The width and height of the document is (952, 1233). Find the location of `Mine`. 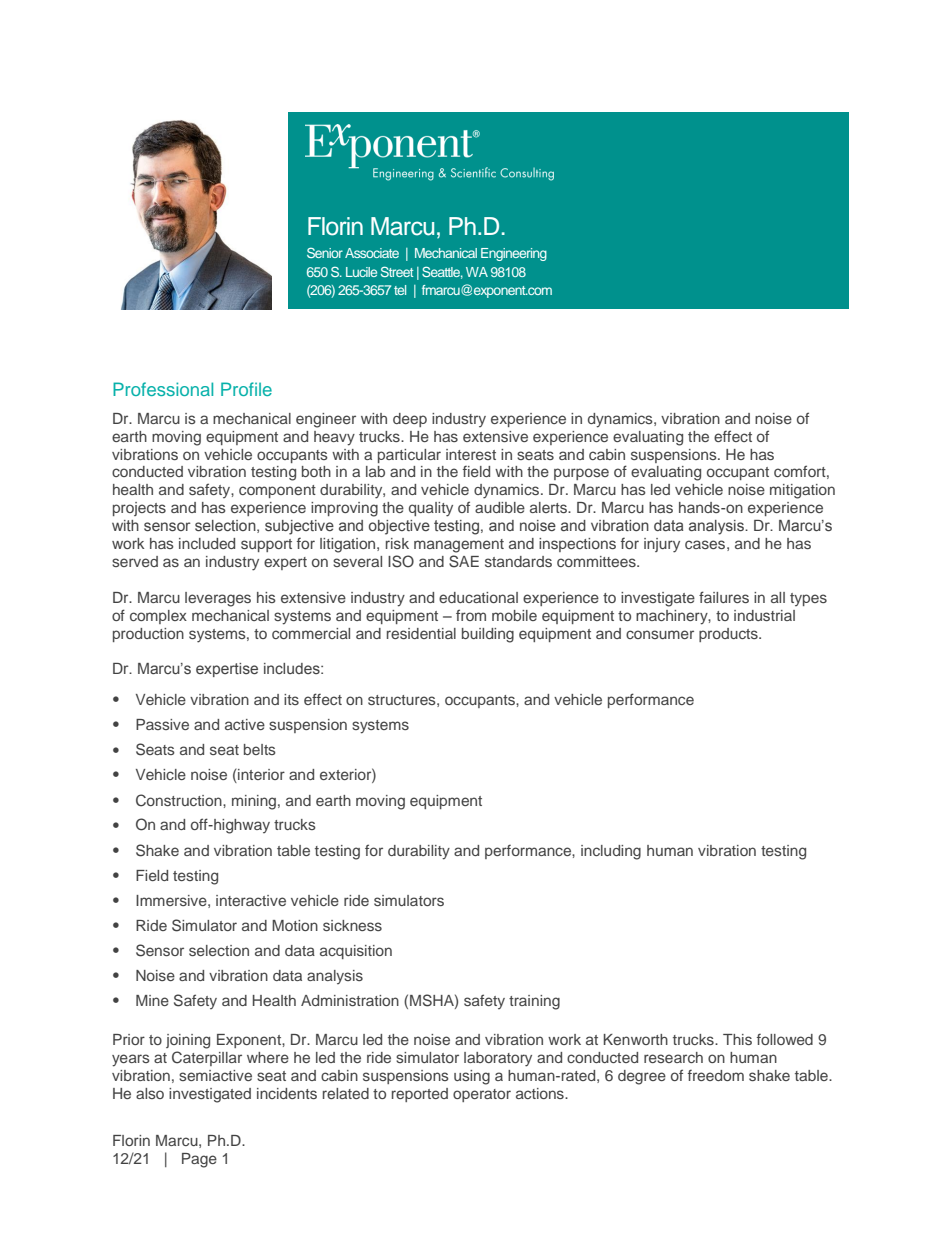

Mine is located at coordinates (152, 1000).
